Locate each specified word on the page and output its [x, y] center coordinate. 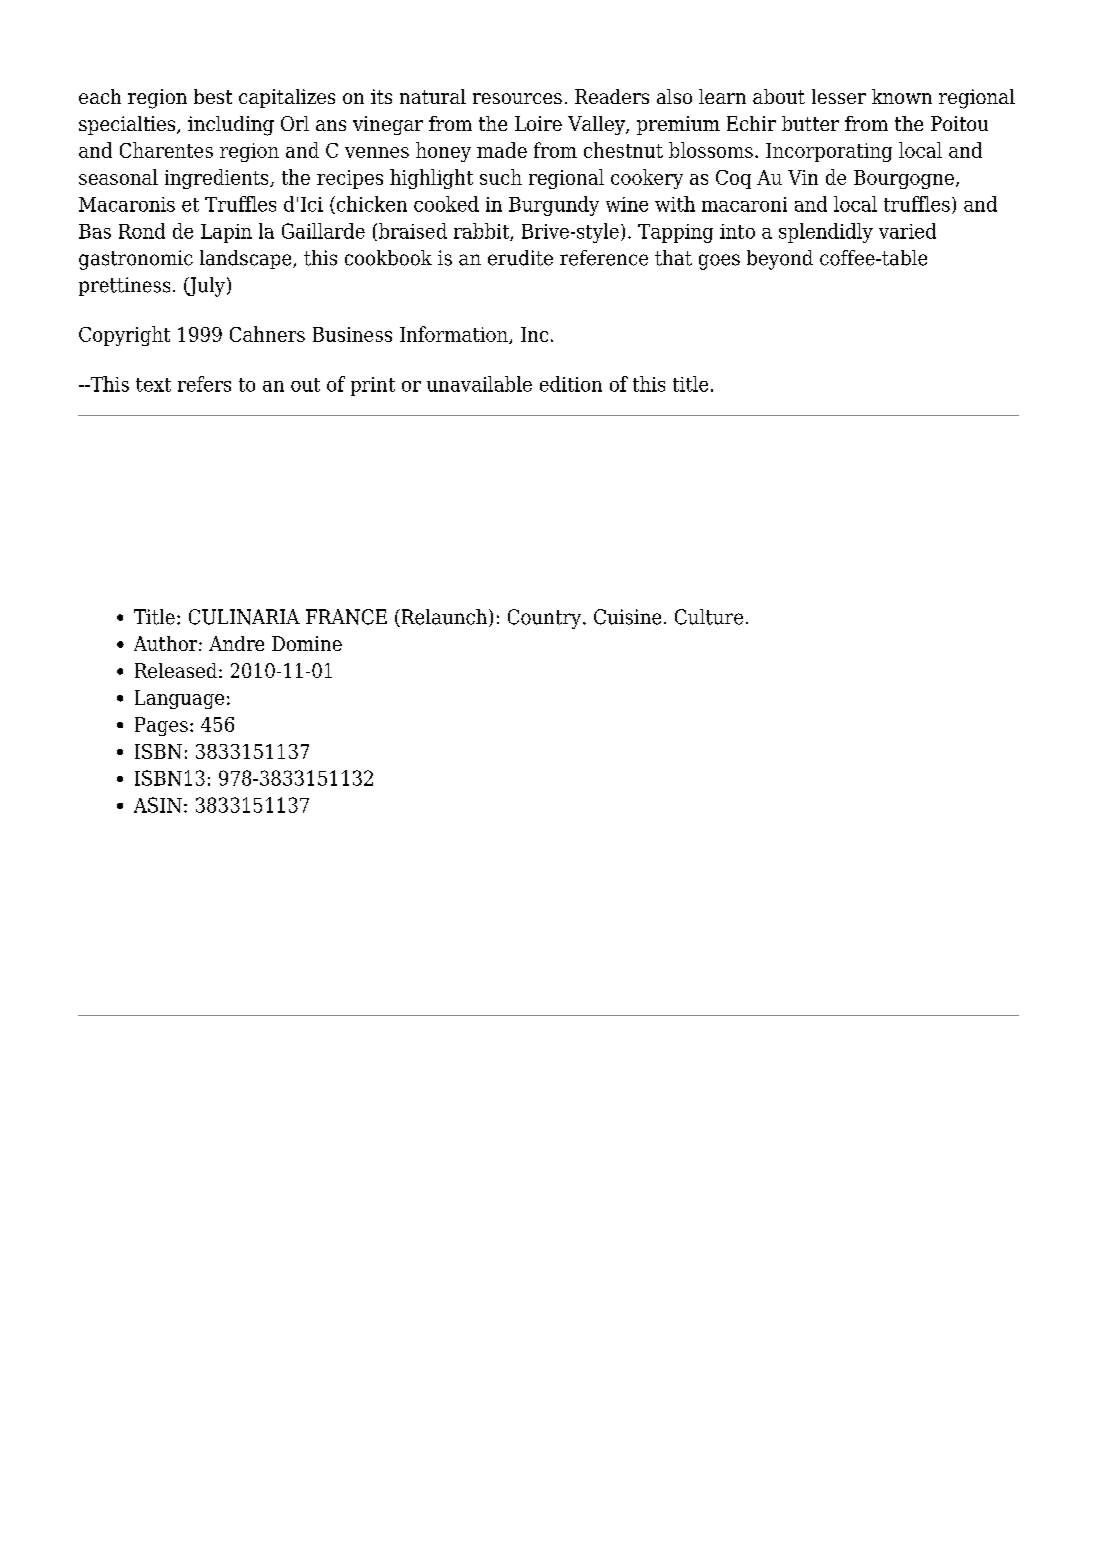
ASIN [158, 805]
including [231, 126]
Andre [236, 643]
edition [571, 384]
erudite [520, 258]
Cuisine [627, 617]
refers [204, 384]
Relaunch [444, 618]
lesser [839, 96]
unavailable [479, 384]
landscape [247, 259]
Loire [538, 123]
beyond [780, 260]
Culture [709, 617]
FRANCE [346, 617]
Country [546, 619]
